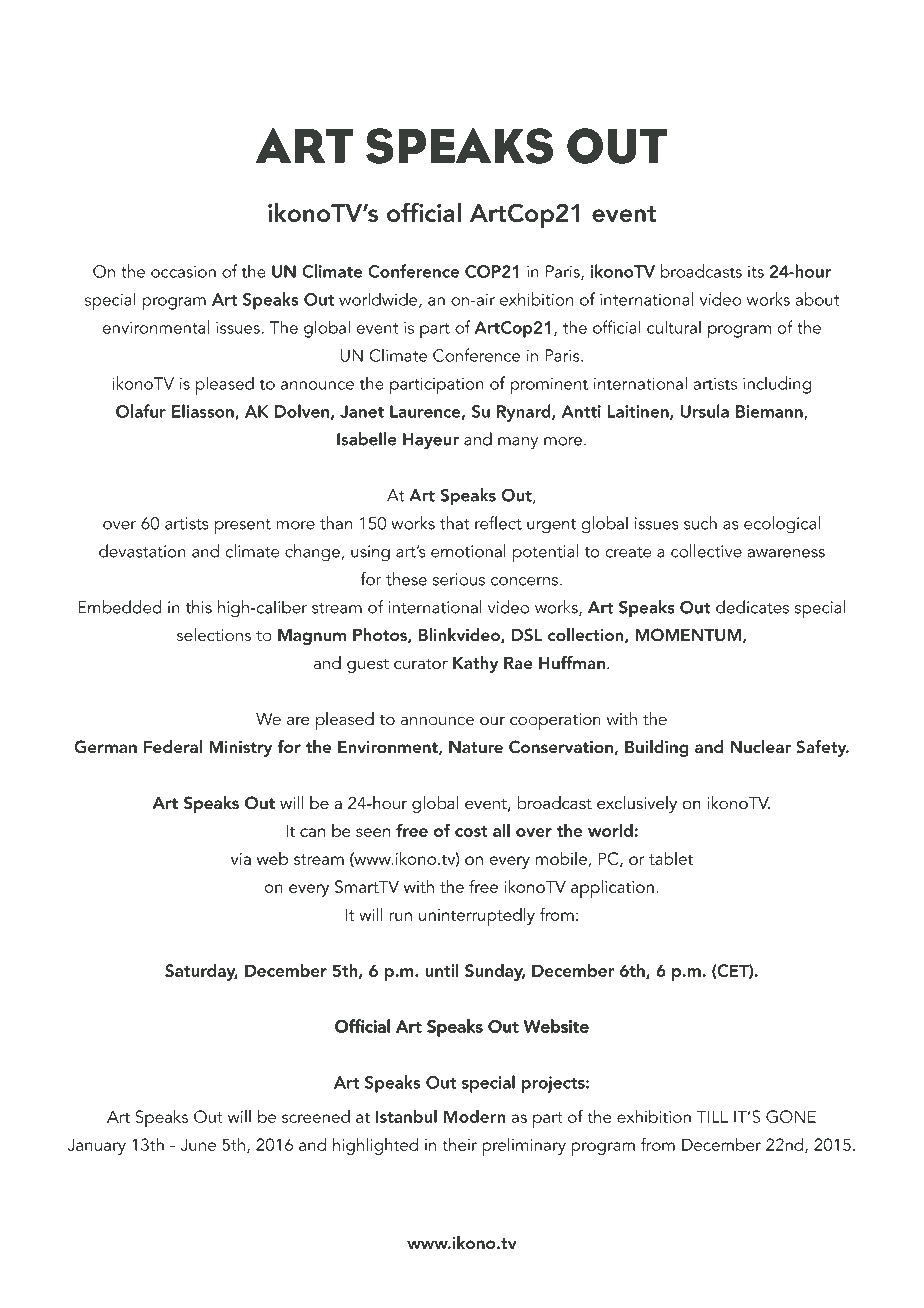  What do you see at coordinates (612, 889) in the screenshot?
I see `application` at bounding box center [612, 889].
